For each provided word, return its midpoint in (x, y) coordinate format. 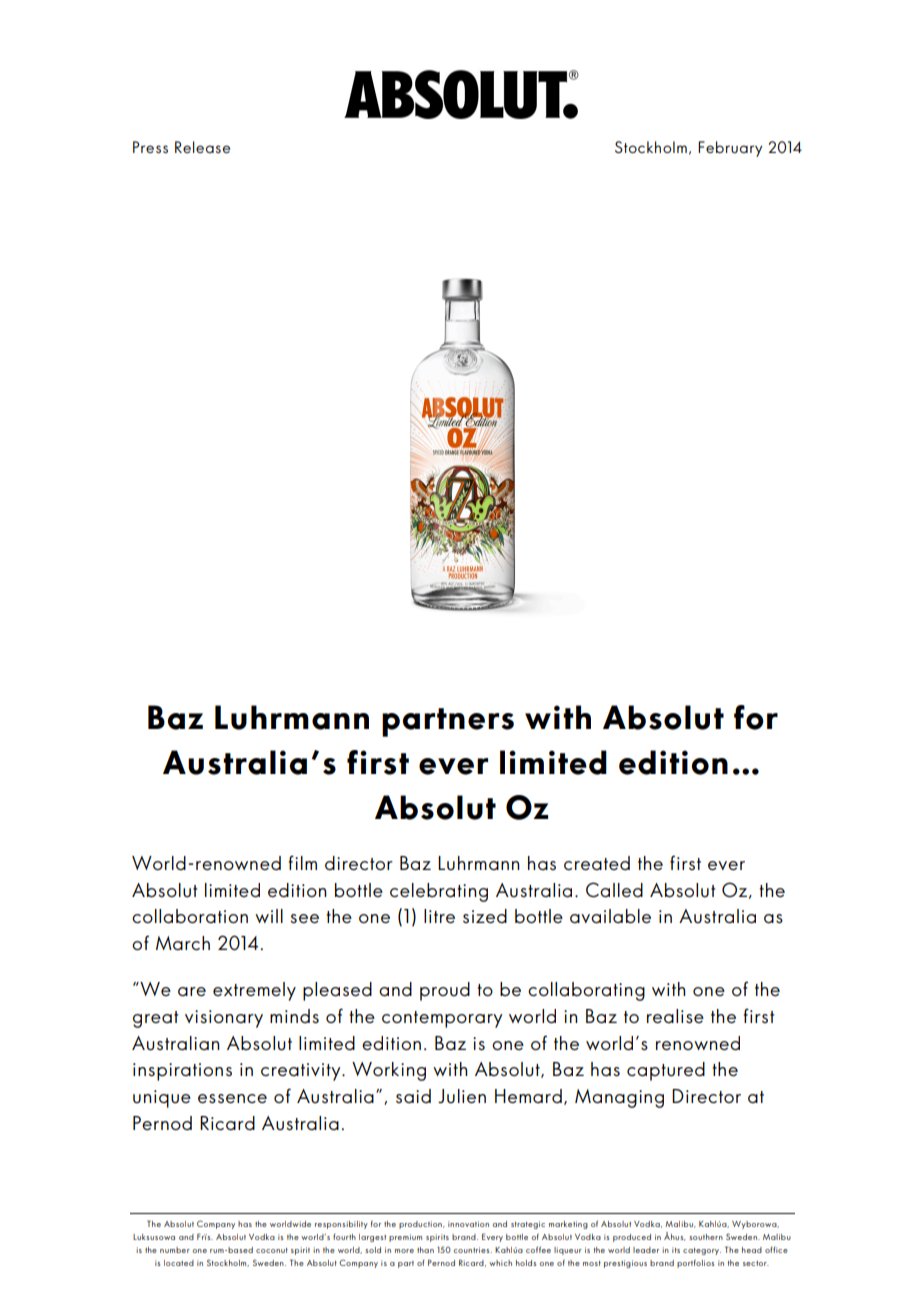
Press (150, 147)
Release (202, 147)
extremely (254, 991)
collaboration (190, 916)
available (610, 916)
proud (445, 991)
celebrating (439, 892)
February (730, 149)
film (302, 862)
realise (675, 1016)
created (597, 863)
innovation (468, 1224)
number (175, 1250)
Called (614, 890)
